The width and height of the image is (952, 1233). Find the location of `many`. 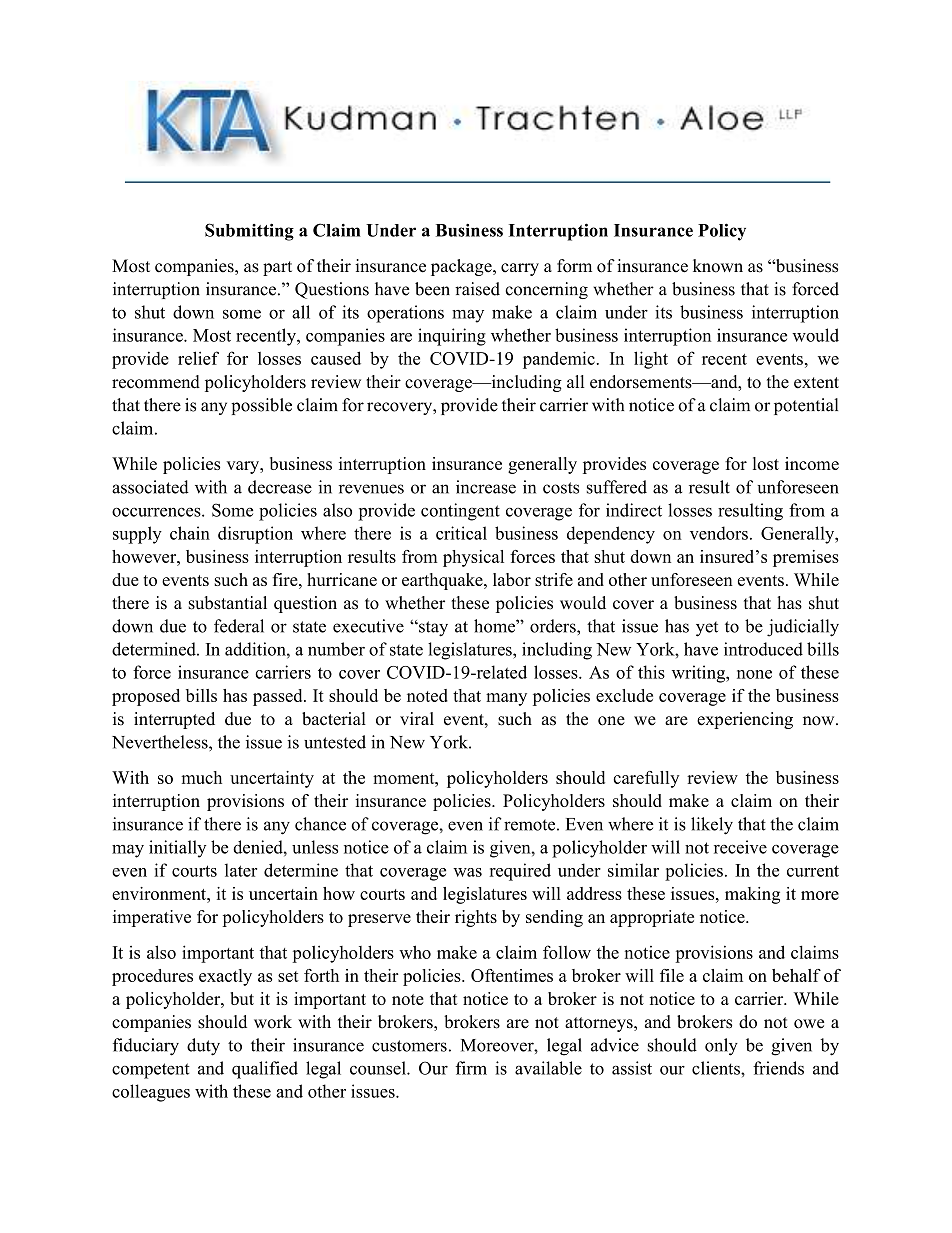

many is located at coordinates (506, 699).
